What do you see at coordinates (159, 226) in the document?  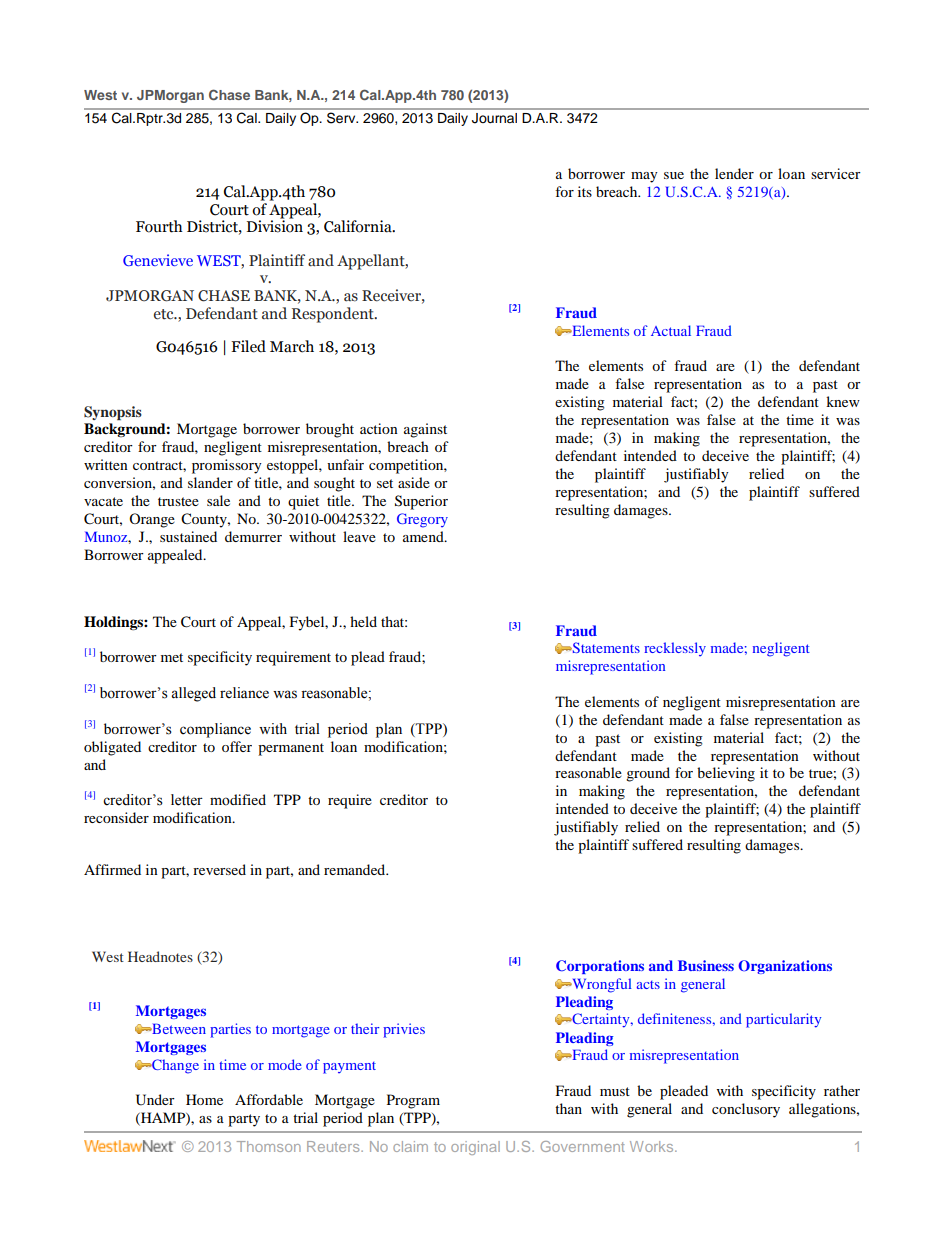 I see `Fourth` at bounding box center [159, 226].
